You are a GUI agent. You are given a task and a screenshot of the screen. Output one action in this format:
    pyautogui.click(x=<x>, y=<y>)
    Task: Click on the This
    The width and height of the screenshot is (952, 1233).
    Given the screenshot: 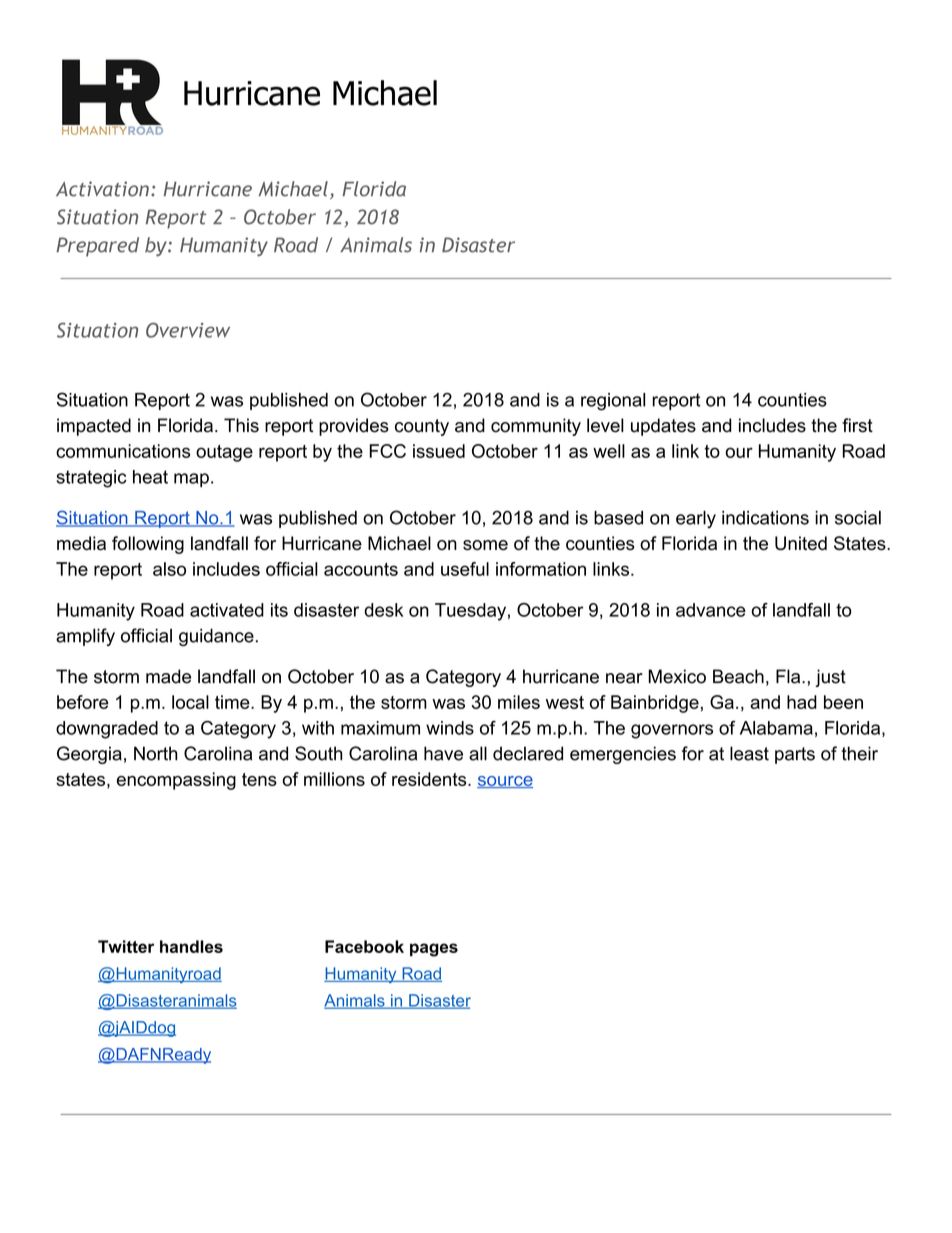 What is the action you would take?
    pyautogui.click(x=241, y=425)
